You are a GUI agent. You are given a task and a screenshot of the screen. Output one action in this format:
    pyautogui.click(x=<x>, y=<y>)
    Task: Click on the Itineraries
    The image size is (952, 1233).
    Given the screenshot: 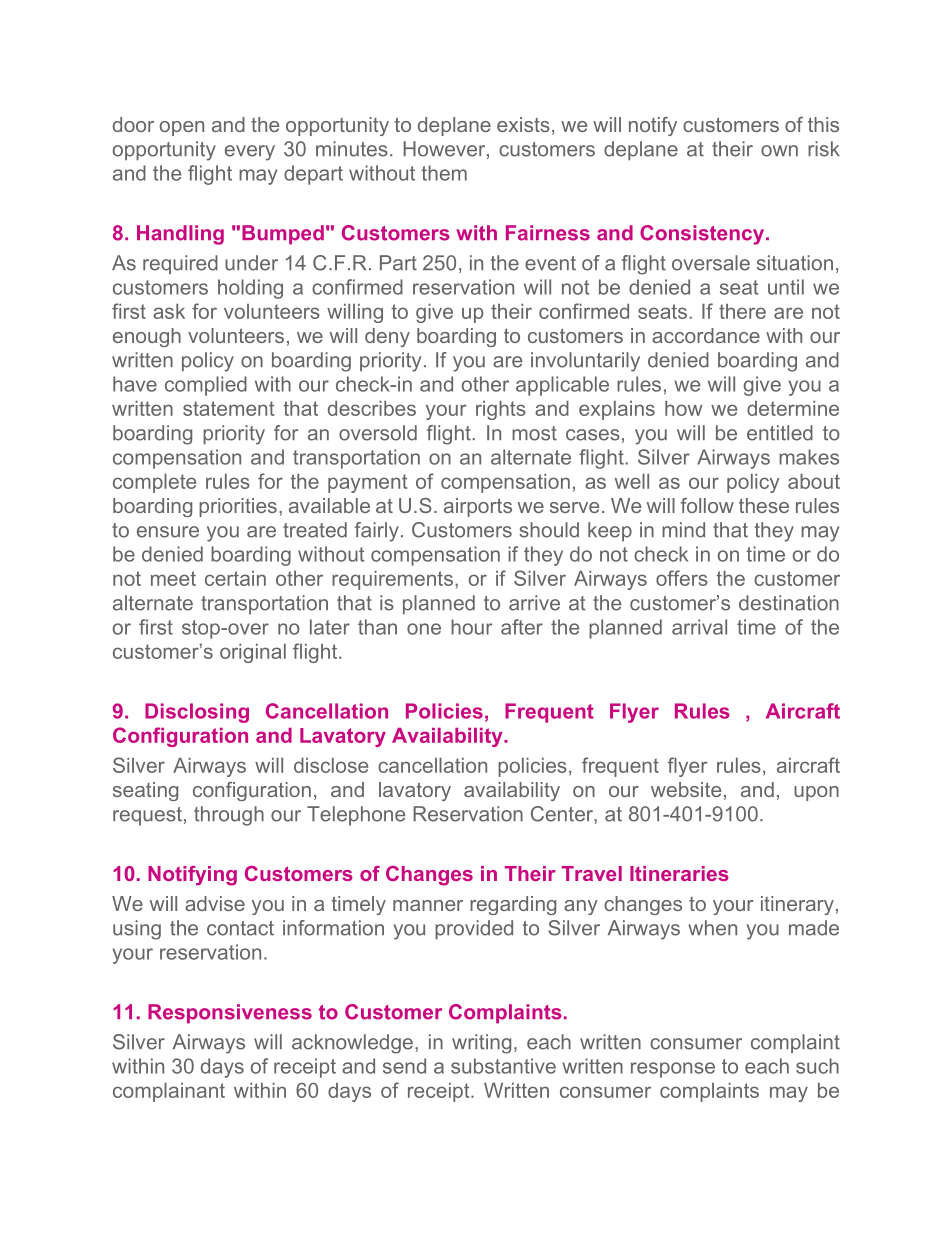 What is the action you would take?
    pyautogui.click(x=679, y=873)
